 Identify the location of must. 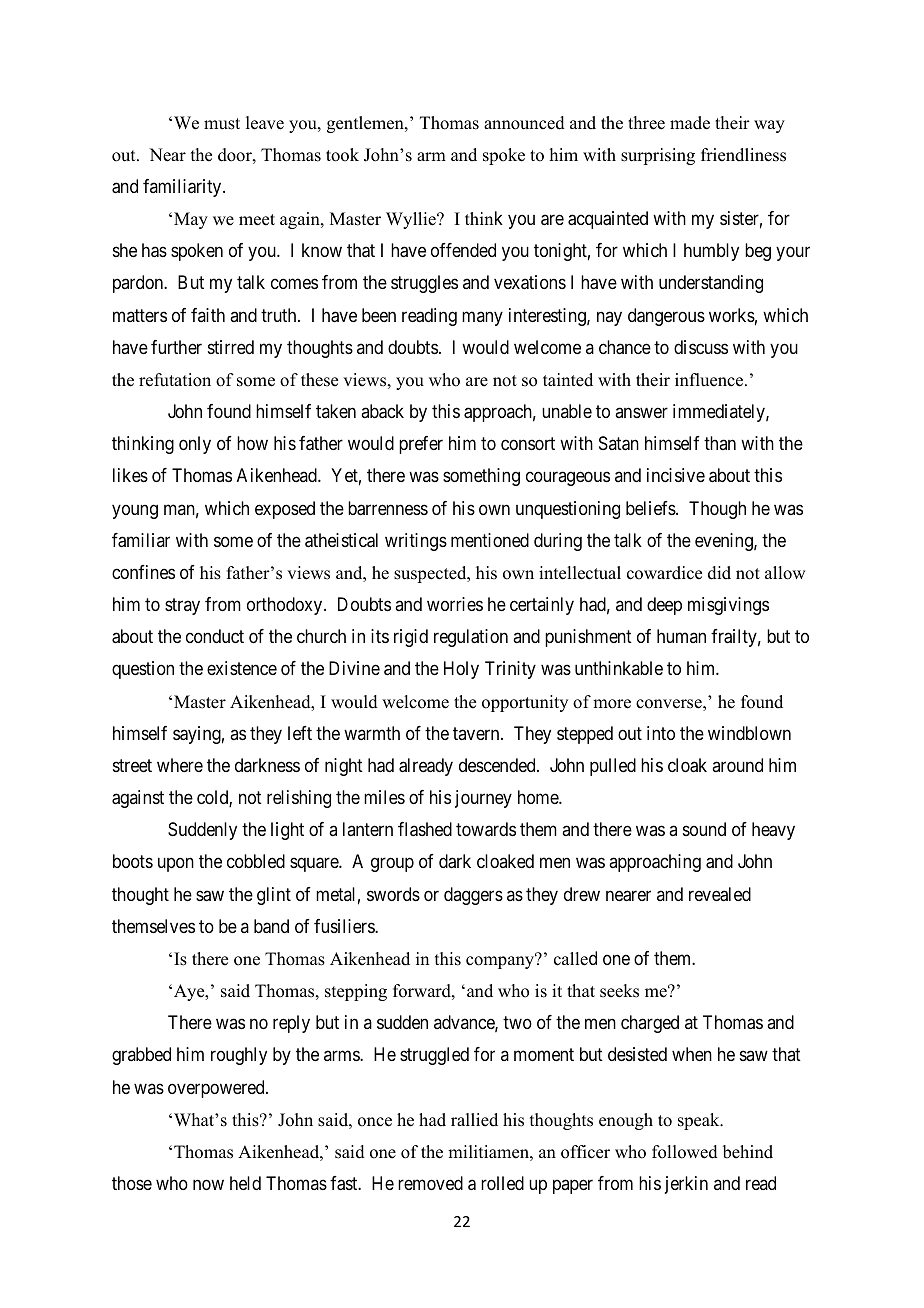
(222, 124).
